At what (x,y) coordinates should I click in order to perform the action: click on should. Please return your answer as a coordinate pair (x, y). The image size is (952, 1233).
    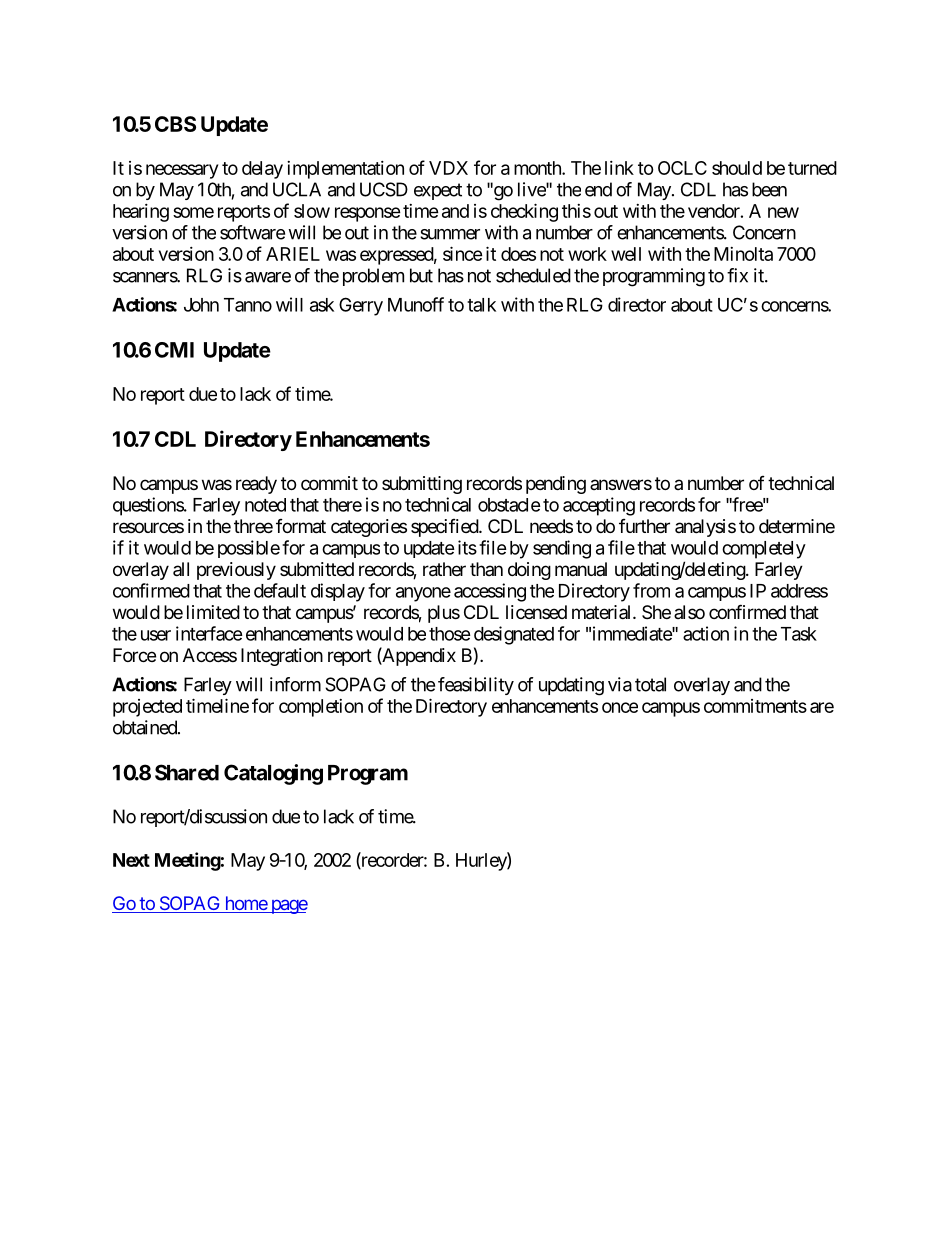
    Looking at the image, I should click on (737, 168).
